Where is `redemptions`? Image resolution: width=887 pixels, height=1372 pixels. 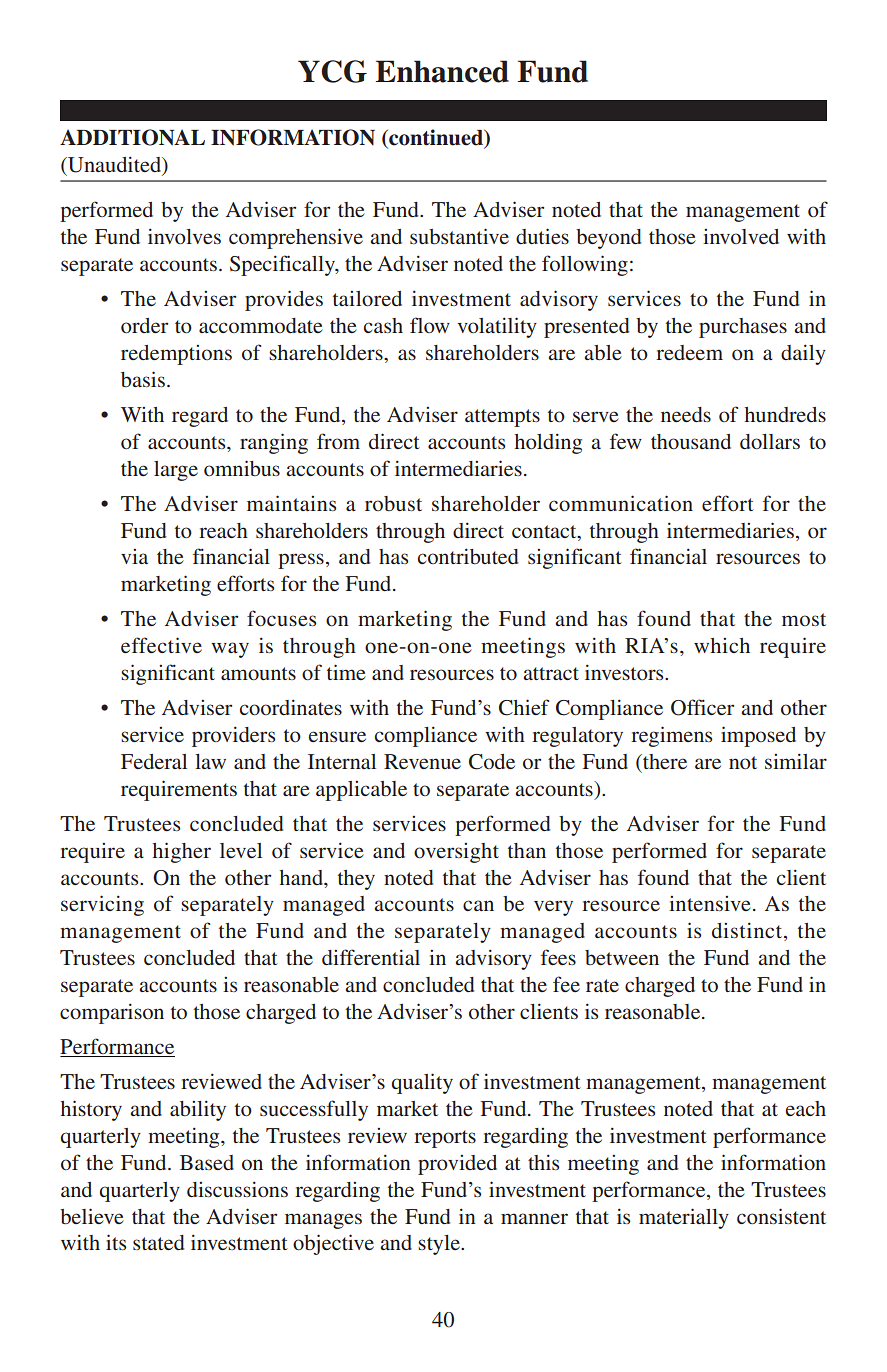 redemptions is located at coordinates (176, 355).
